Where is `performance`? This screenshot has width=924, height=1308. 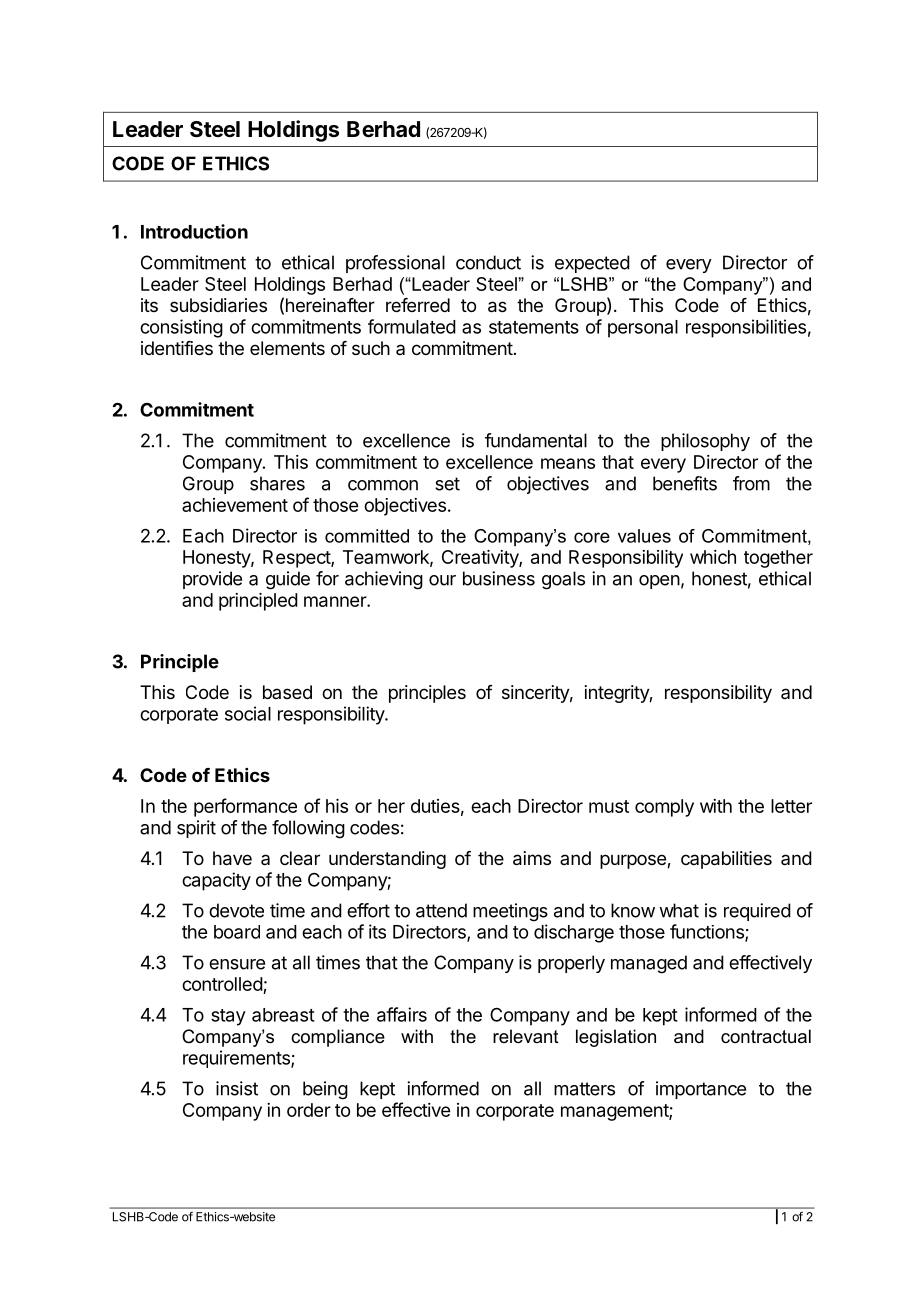
performance is located at coordinates (245, 807).
